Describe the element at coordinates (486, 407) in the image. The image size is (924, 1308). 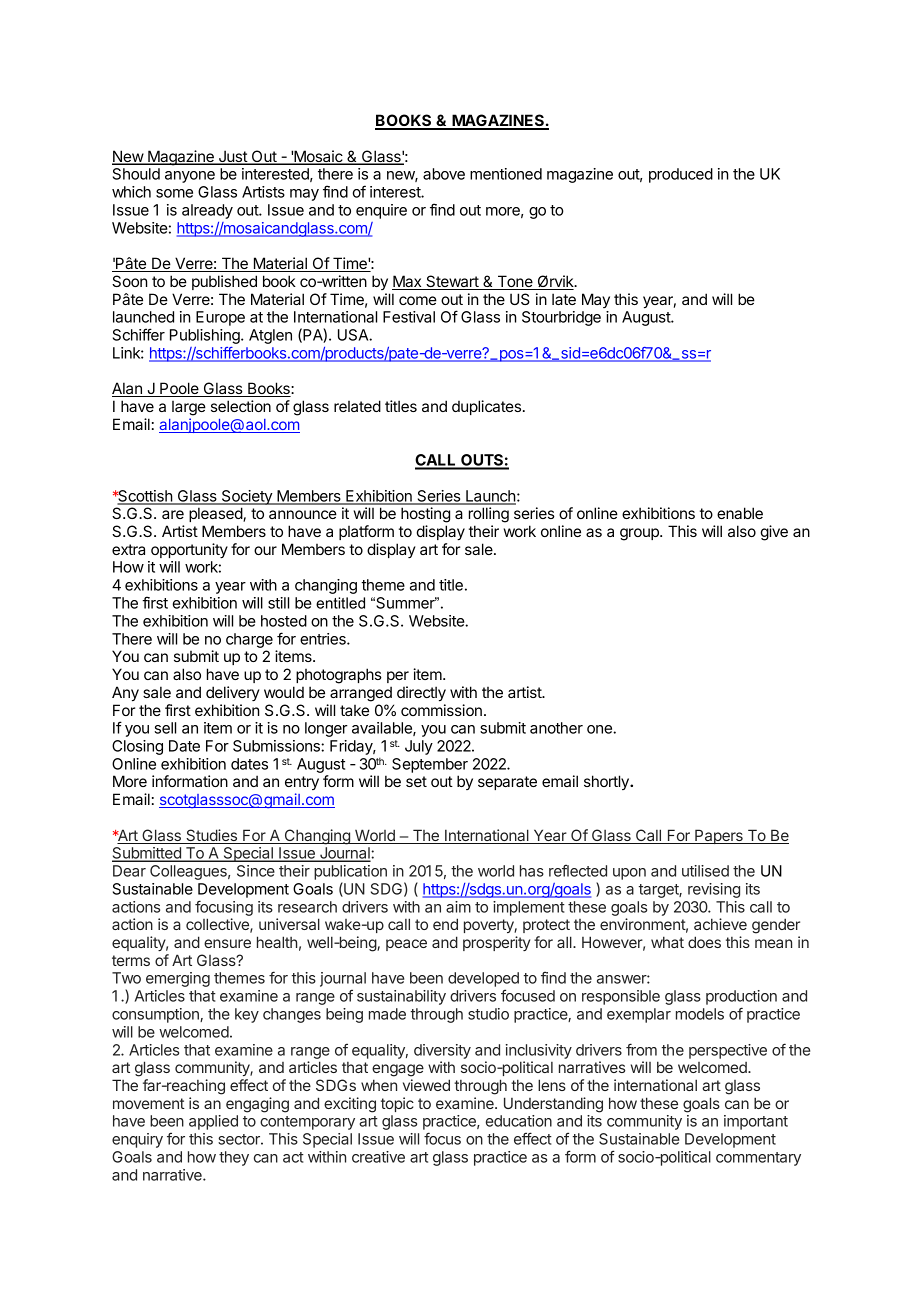
I see `duplicates` at that location.
